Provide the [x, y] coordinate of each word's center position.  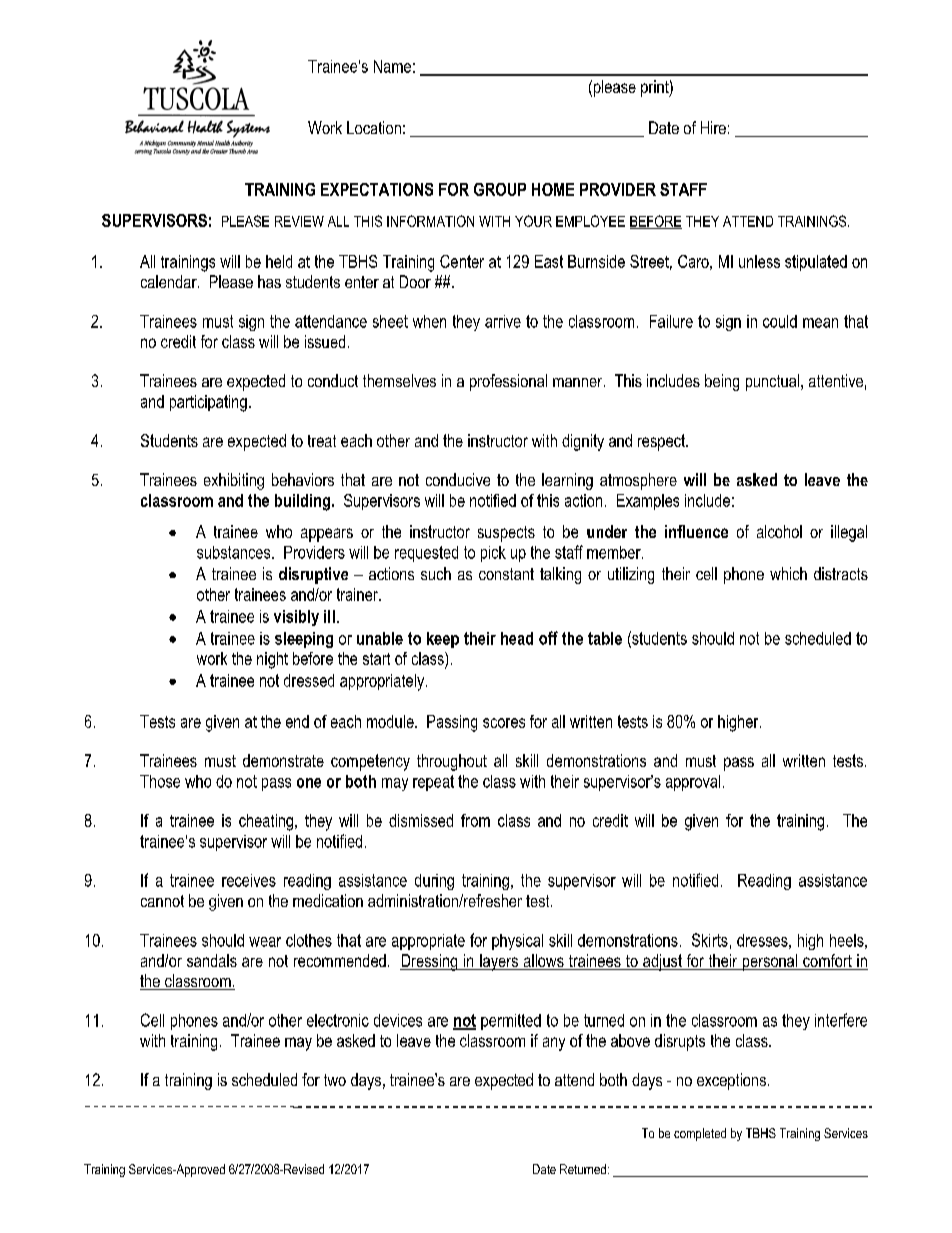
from [475, 820]
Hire [713, 127]
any [554, 1044]
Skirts [710, 940]
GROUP [500, 189]
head [517, 638]
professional [508, 382]
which [788, 573]
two [335, 1080]
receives [249, 880]
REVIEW [299, 221]
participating [208, 403]
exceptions [731, 1081]
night [272, 660]
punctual [774, 382]
